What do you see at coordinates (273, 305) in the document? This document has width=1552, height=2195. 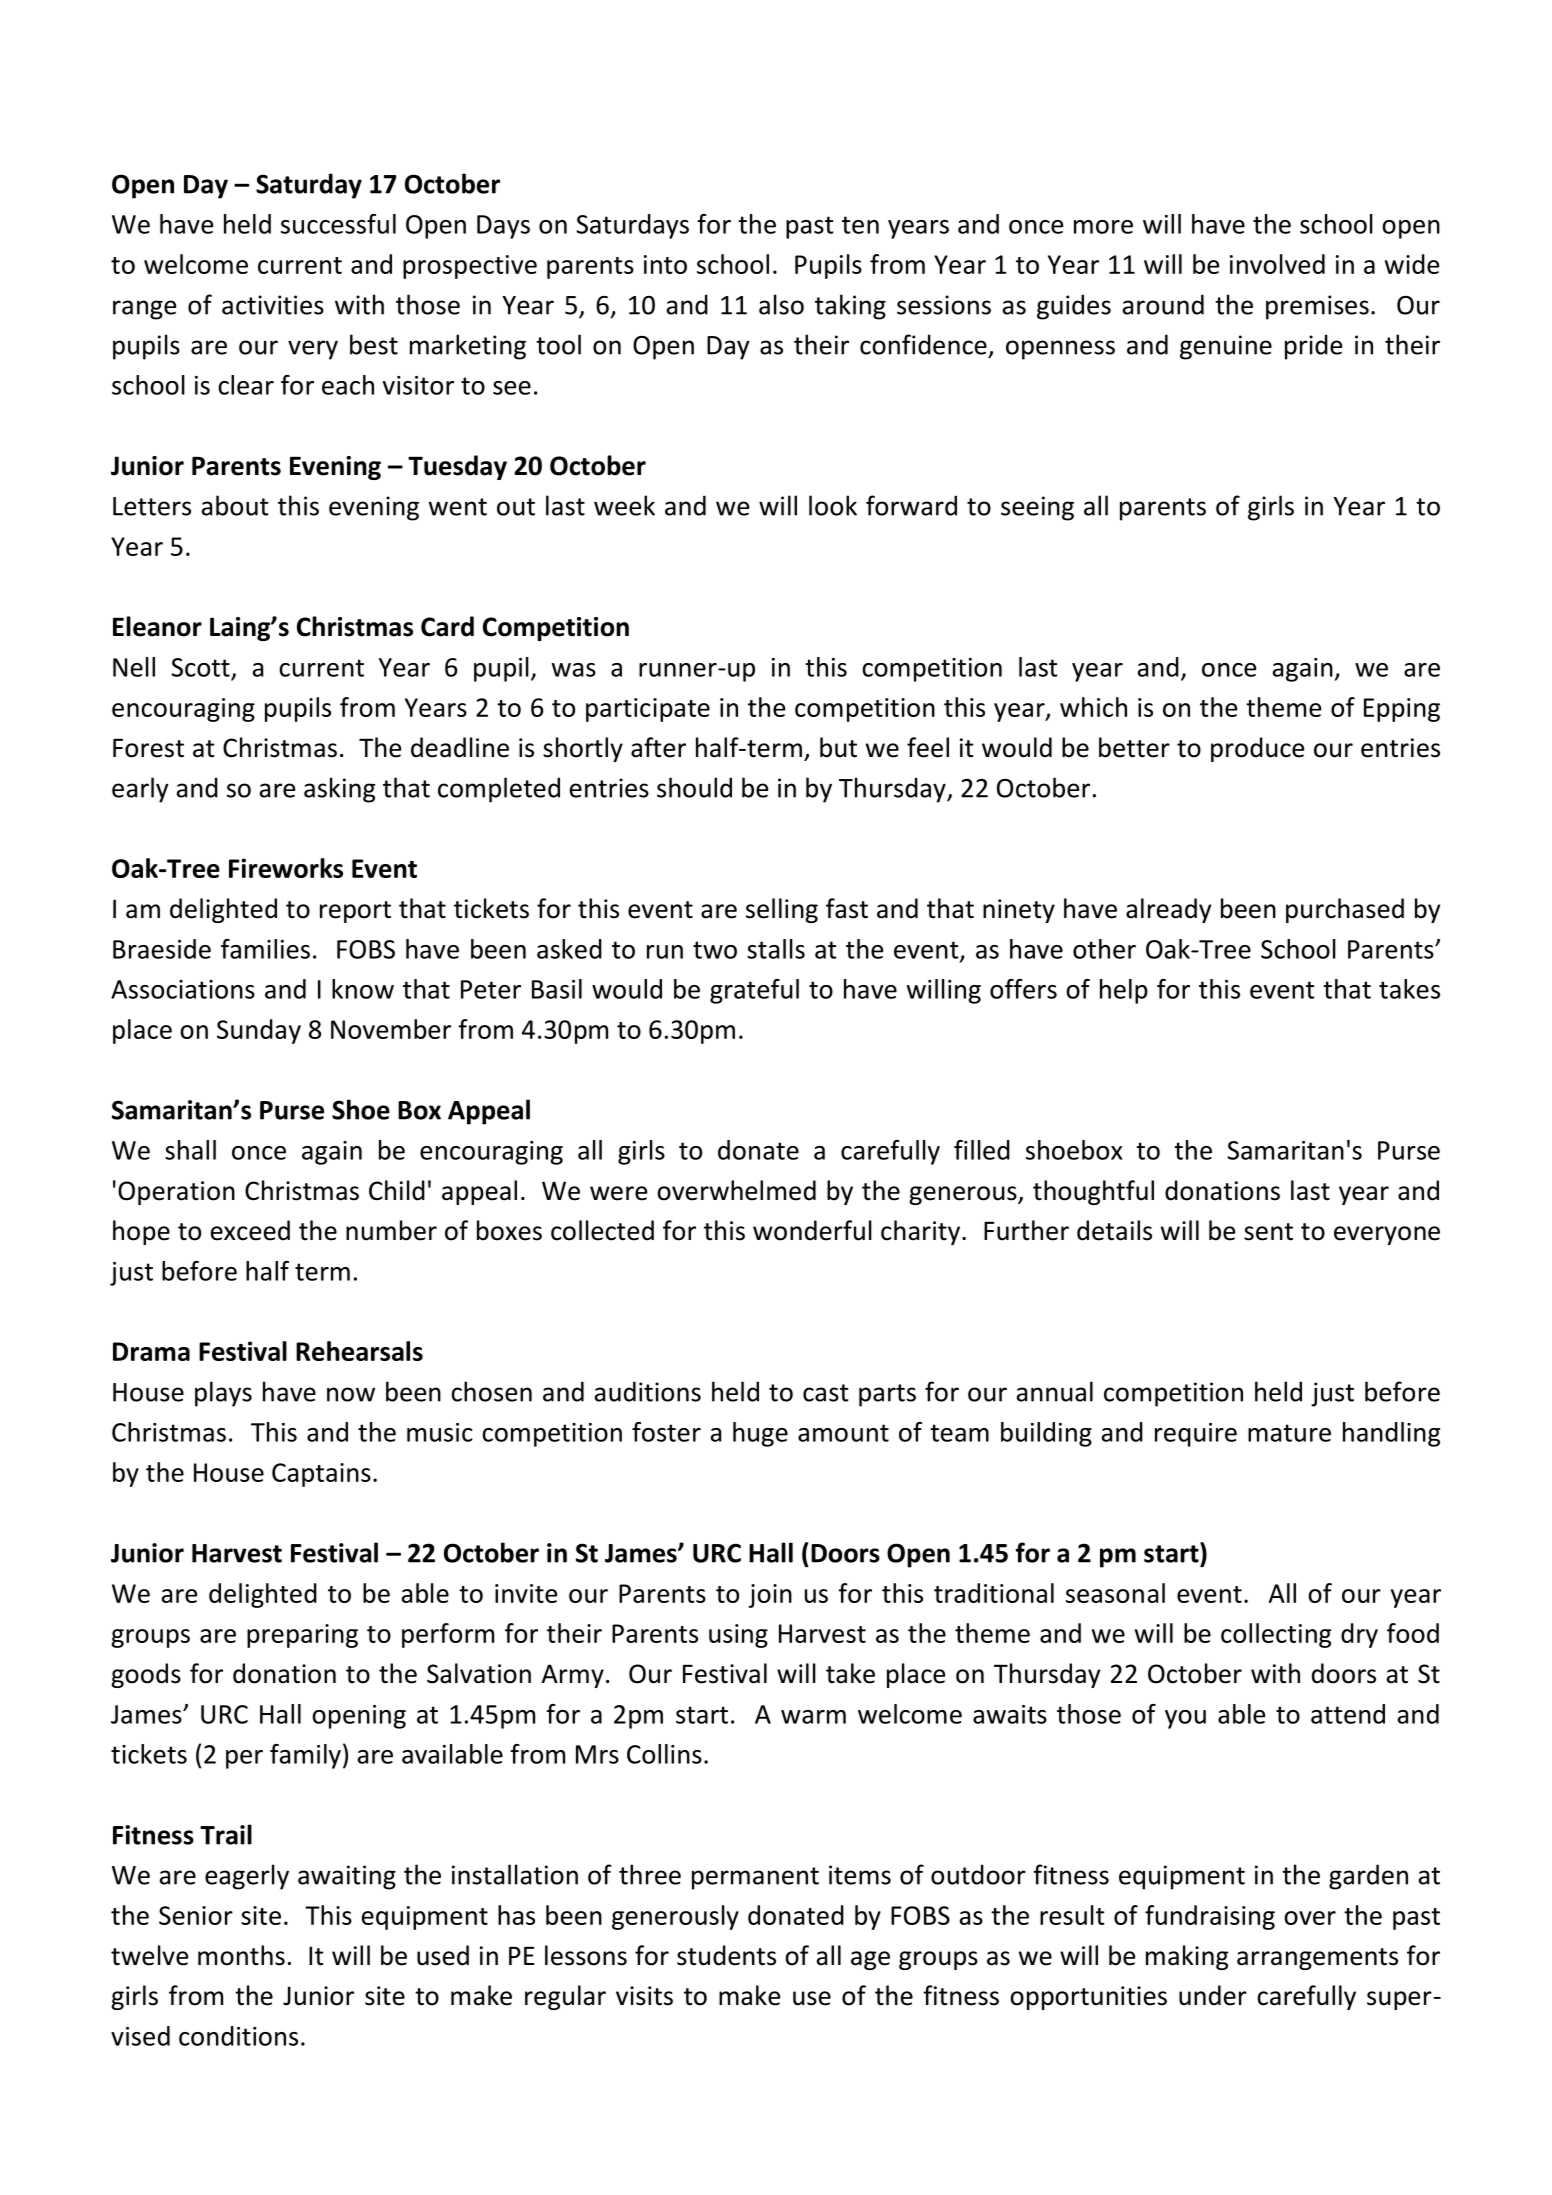 I see `activities` at bounding box center [273, 305].
